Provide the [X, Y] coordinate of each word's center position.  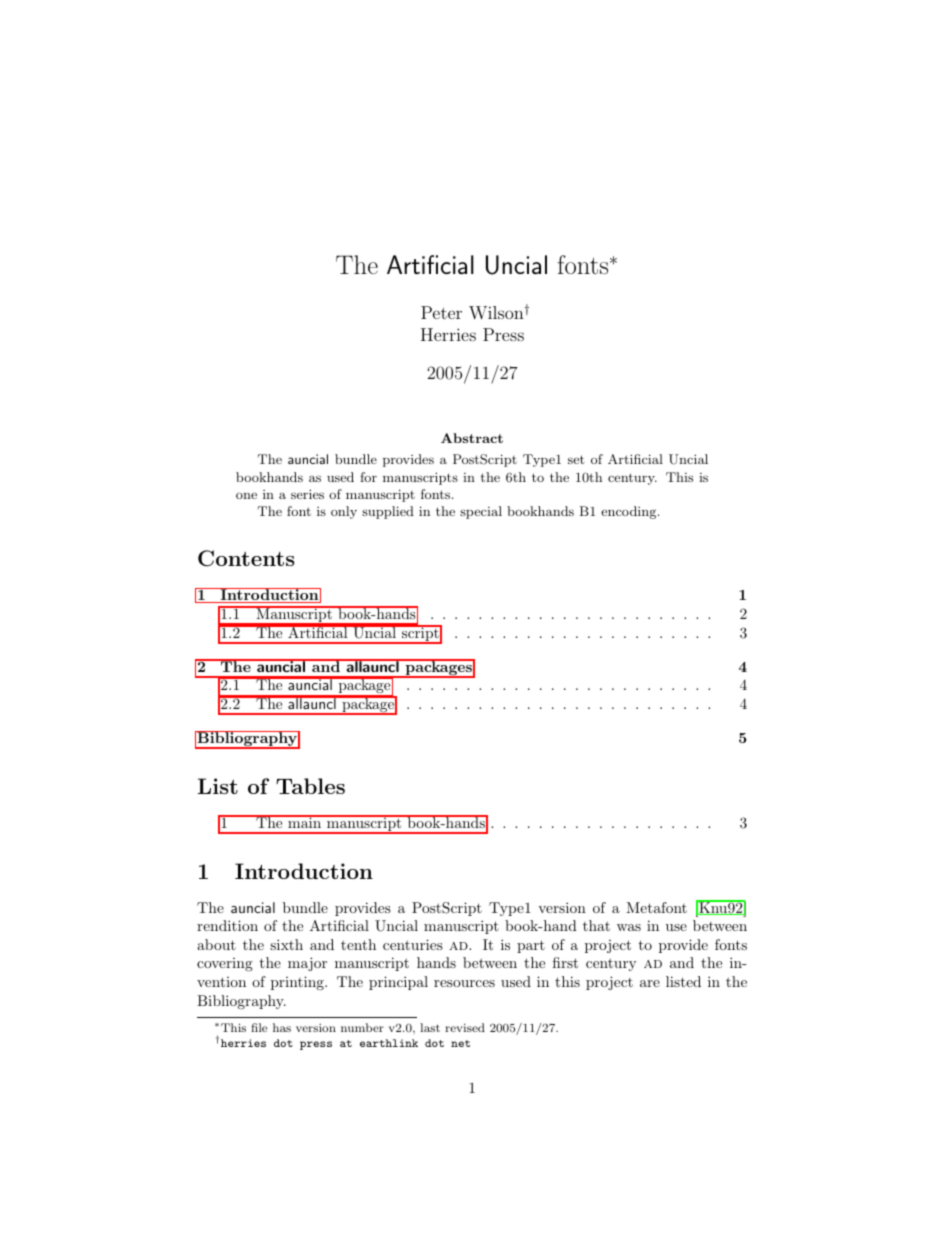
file [259, 1027]
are [650, 983]
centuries [413, 944]
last [430, 1027]
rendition [227, 925]
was [629, 927]
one [246, 495]
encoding [630, 512]
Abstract [472, 438]
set [576, 459]
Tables [310, 786]
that [596, 925]
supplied [388, 512]
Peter [441, 312]
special [481, 512]
